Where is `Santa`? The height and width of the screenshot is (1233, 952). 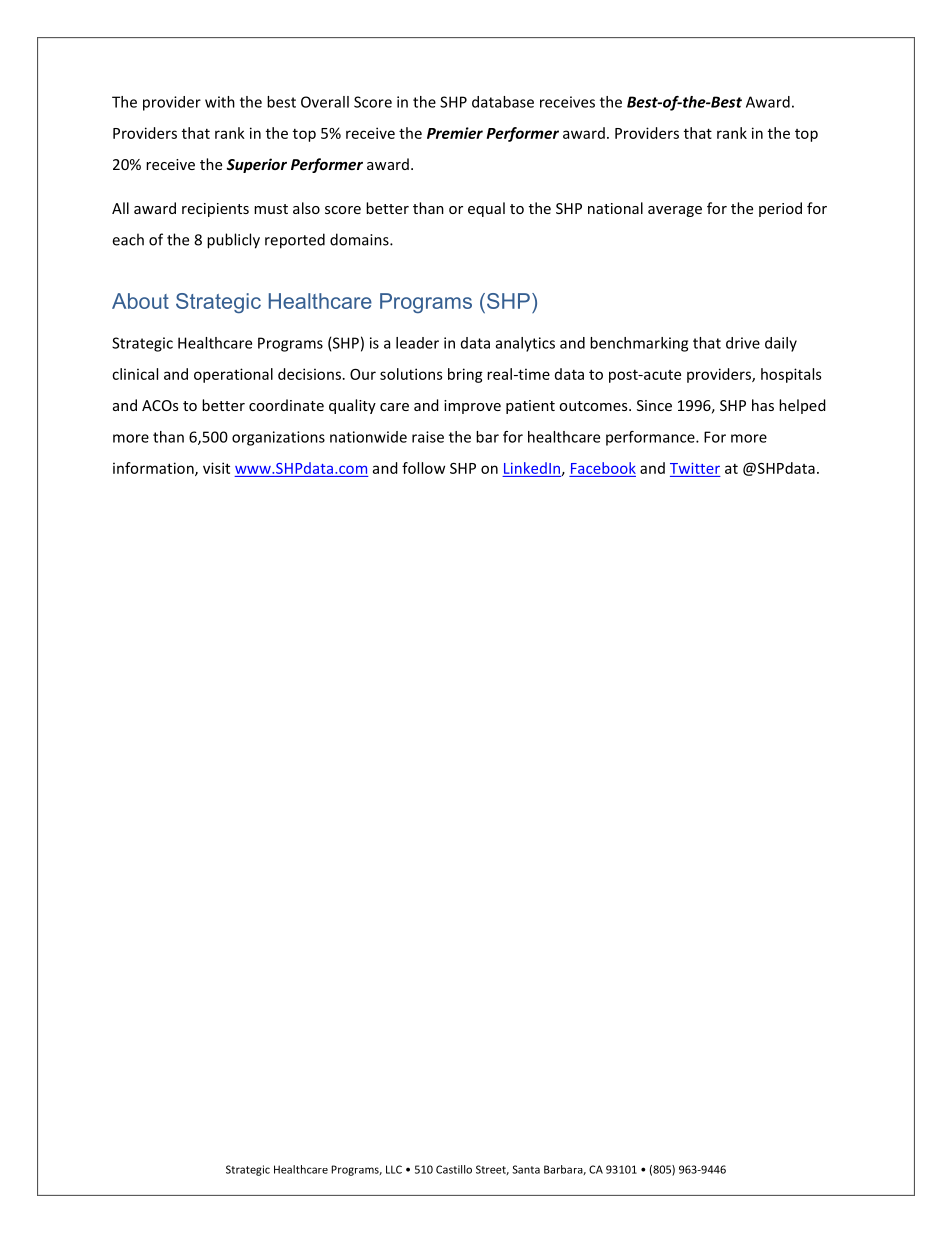
Santa is located at coordinates (526, 1169).
